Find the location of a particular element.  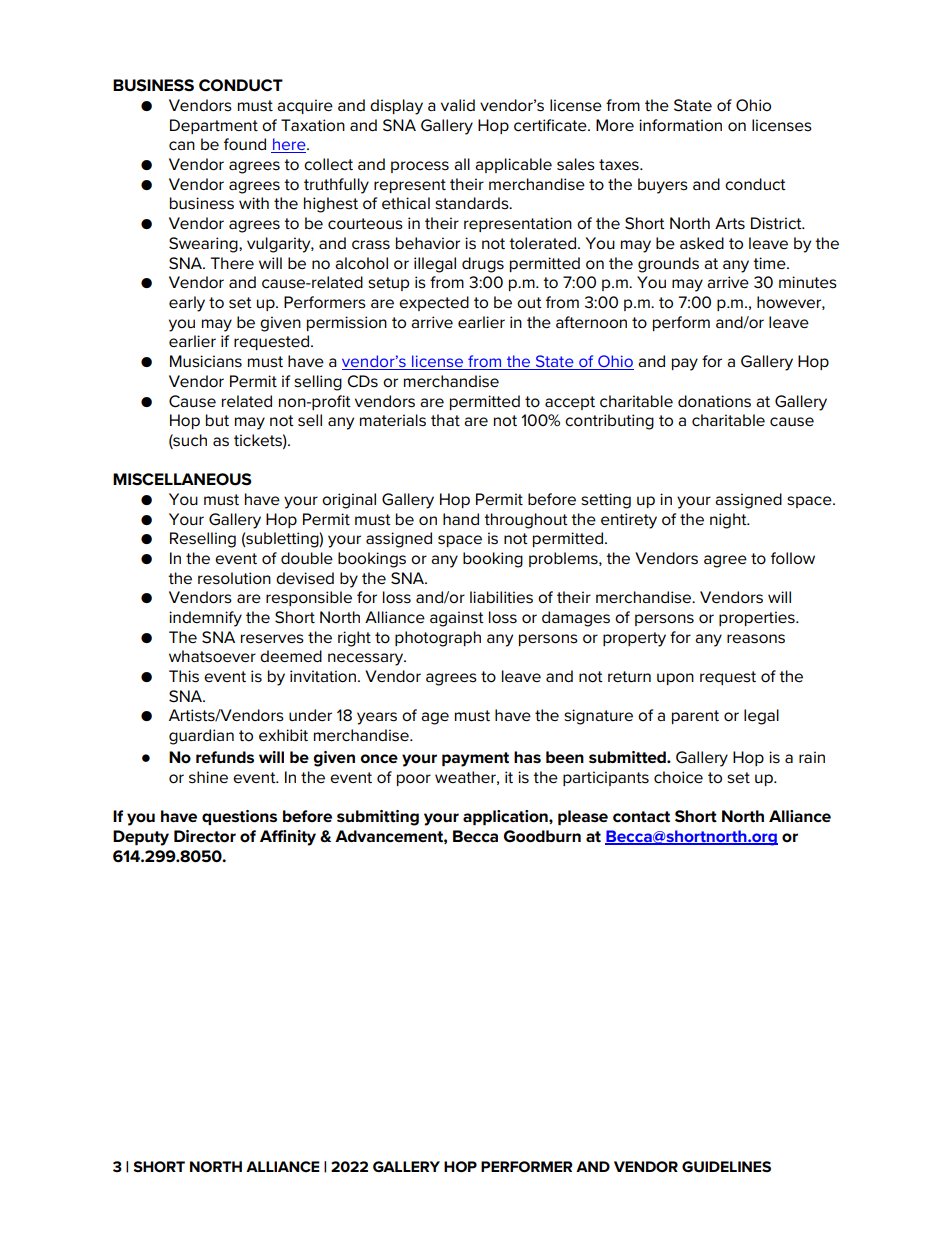

Director is located at coordinates (205, 836).
